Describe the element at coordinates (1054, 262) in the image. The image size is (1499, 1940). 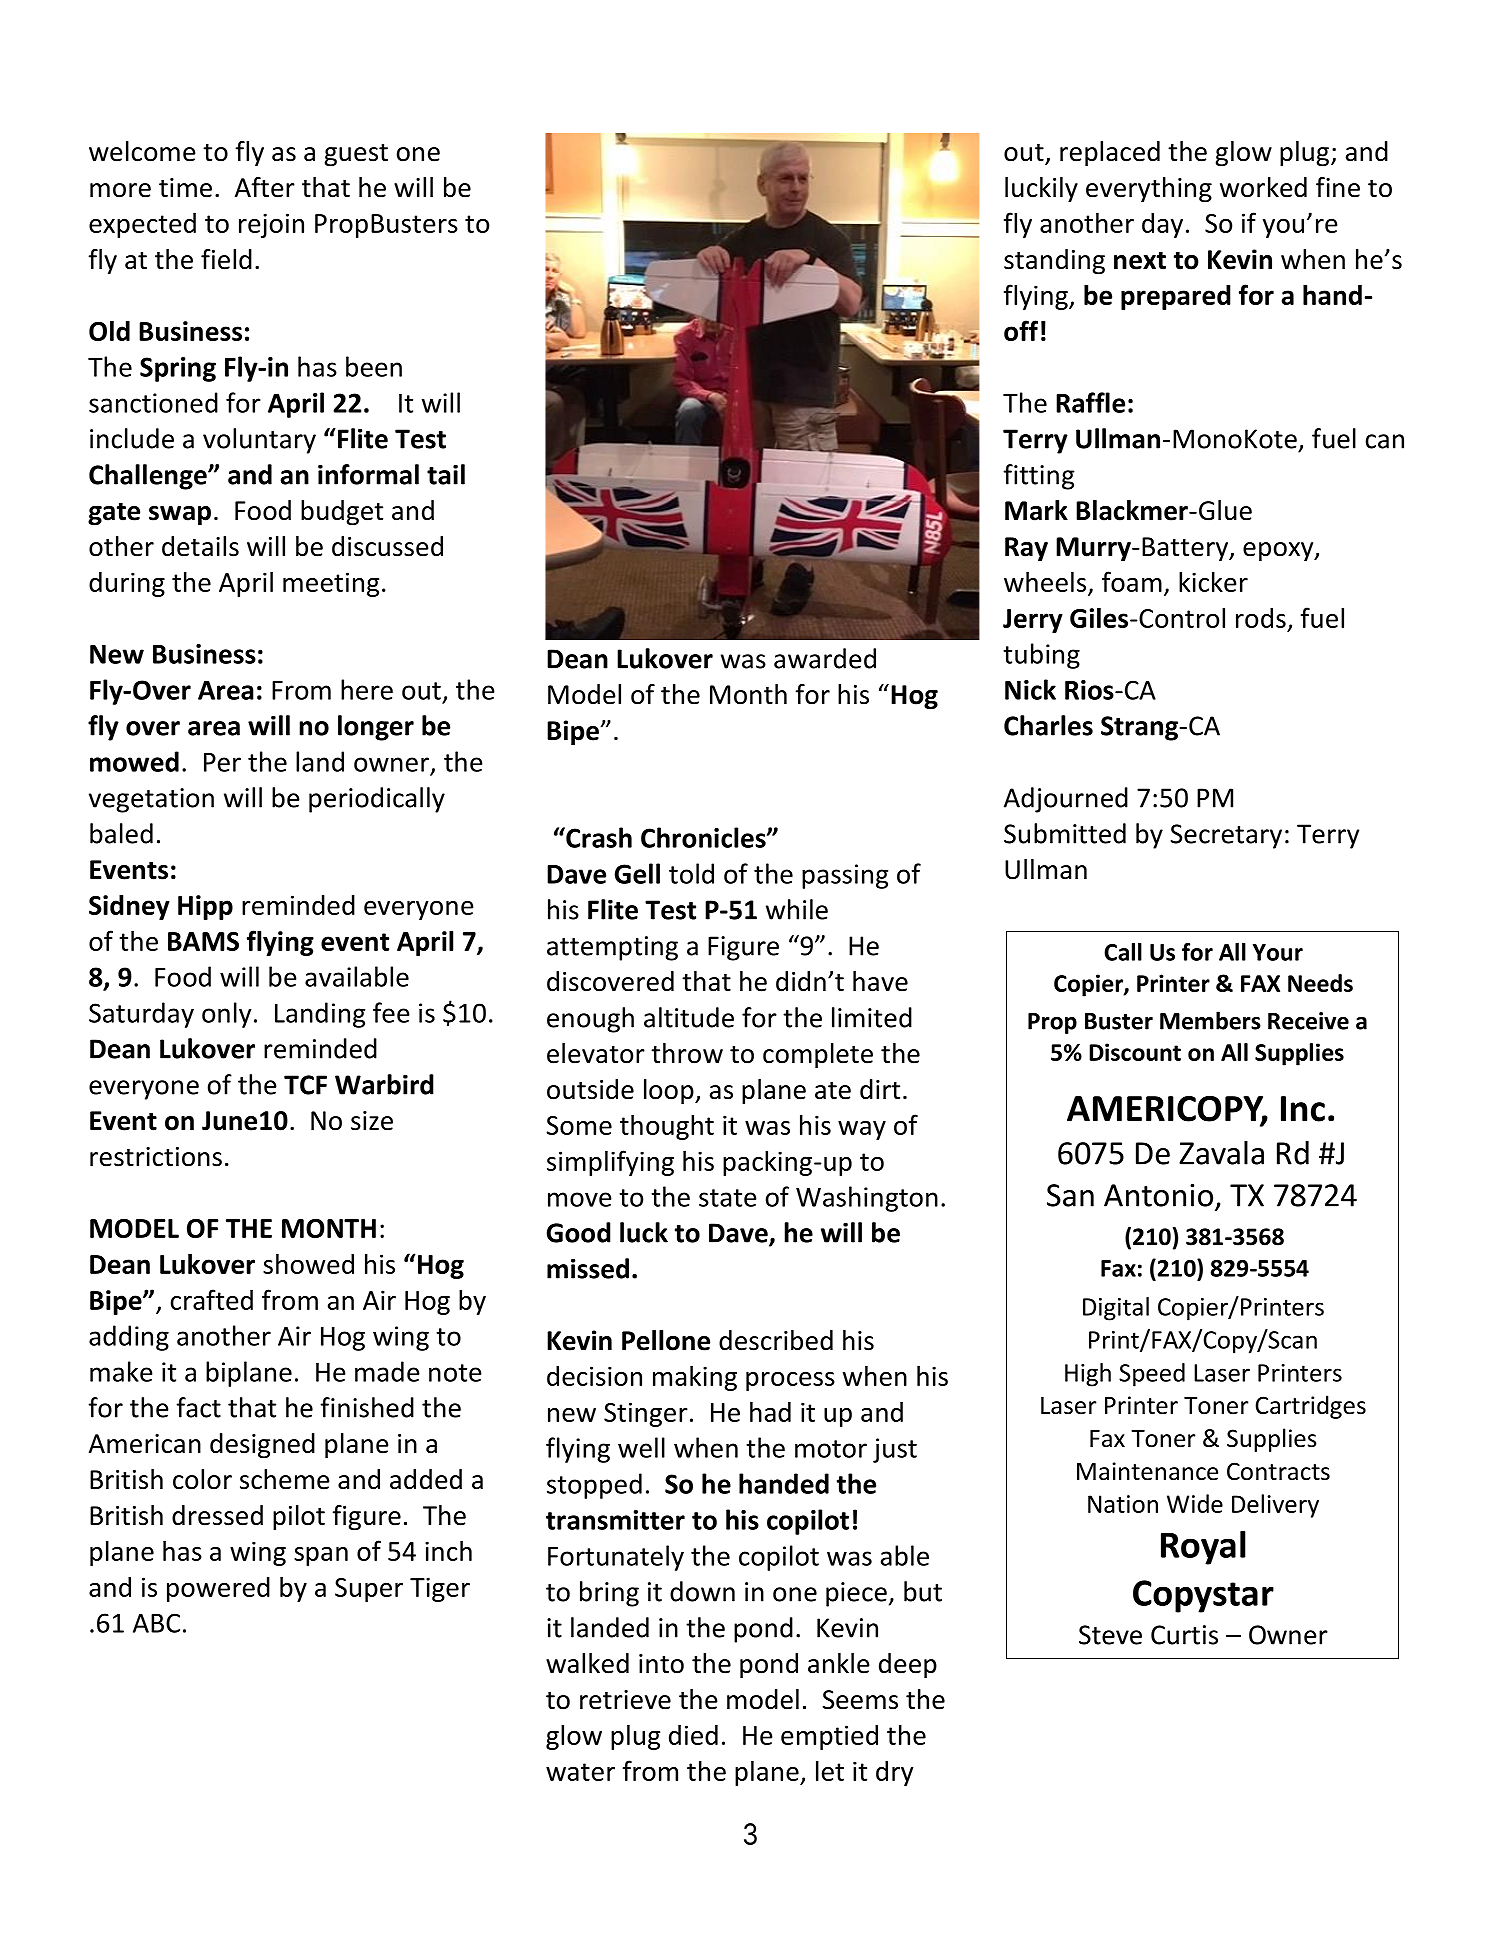
I see `standing` at that location.
